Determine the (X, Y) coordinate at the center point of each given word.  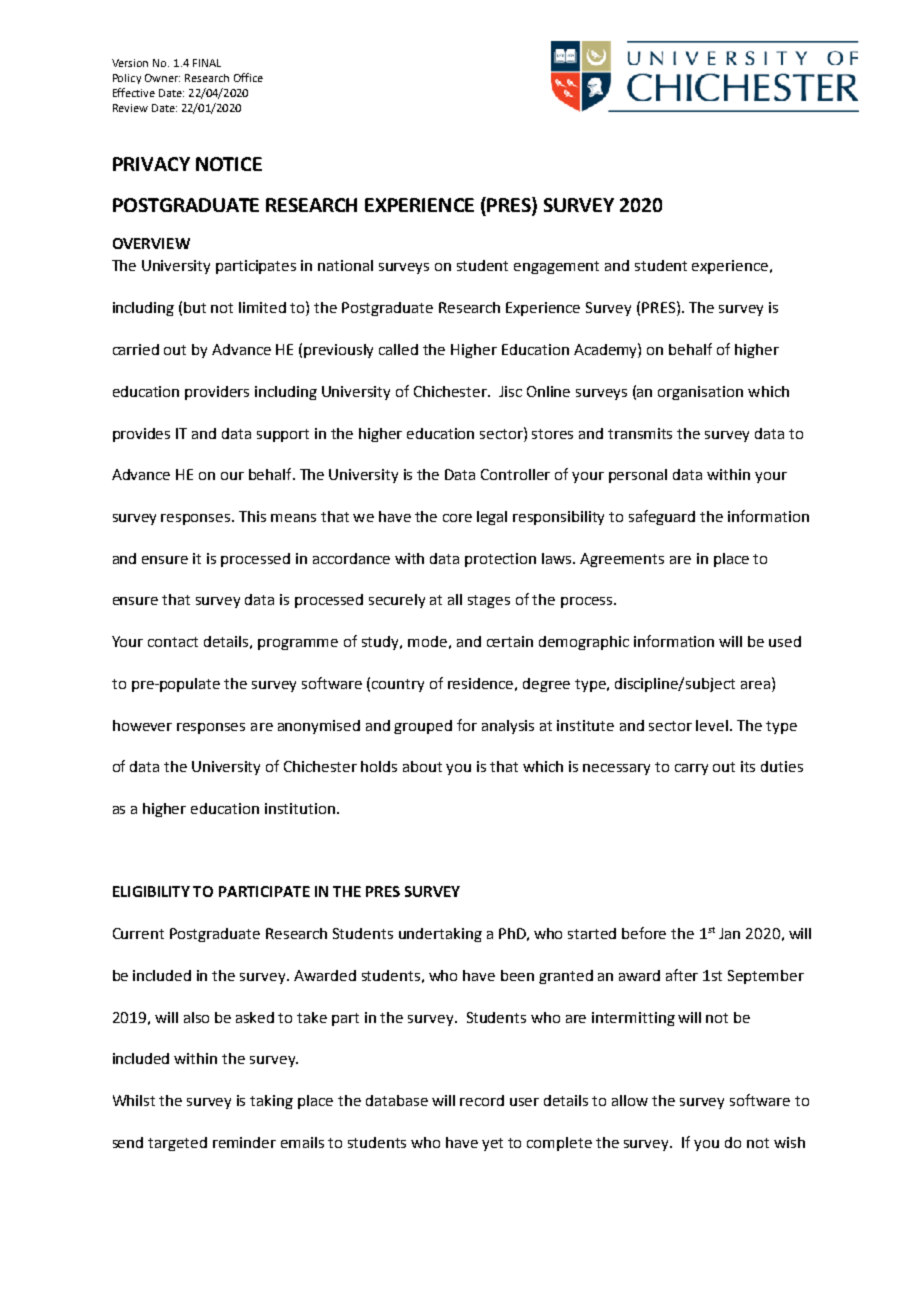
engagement (556, 267)
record (482, 1100)
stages (489, 601)
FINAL (207, 63)
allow (630, 1100)
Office (248, 77)
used (785, 641)
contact (173, 642)
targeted (177, 1144)
